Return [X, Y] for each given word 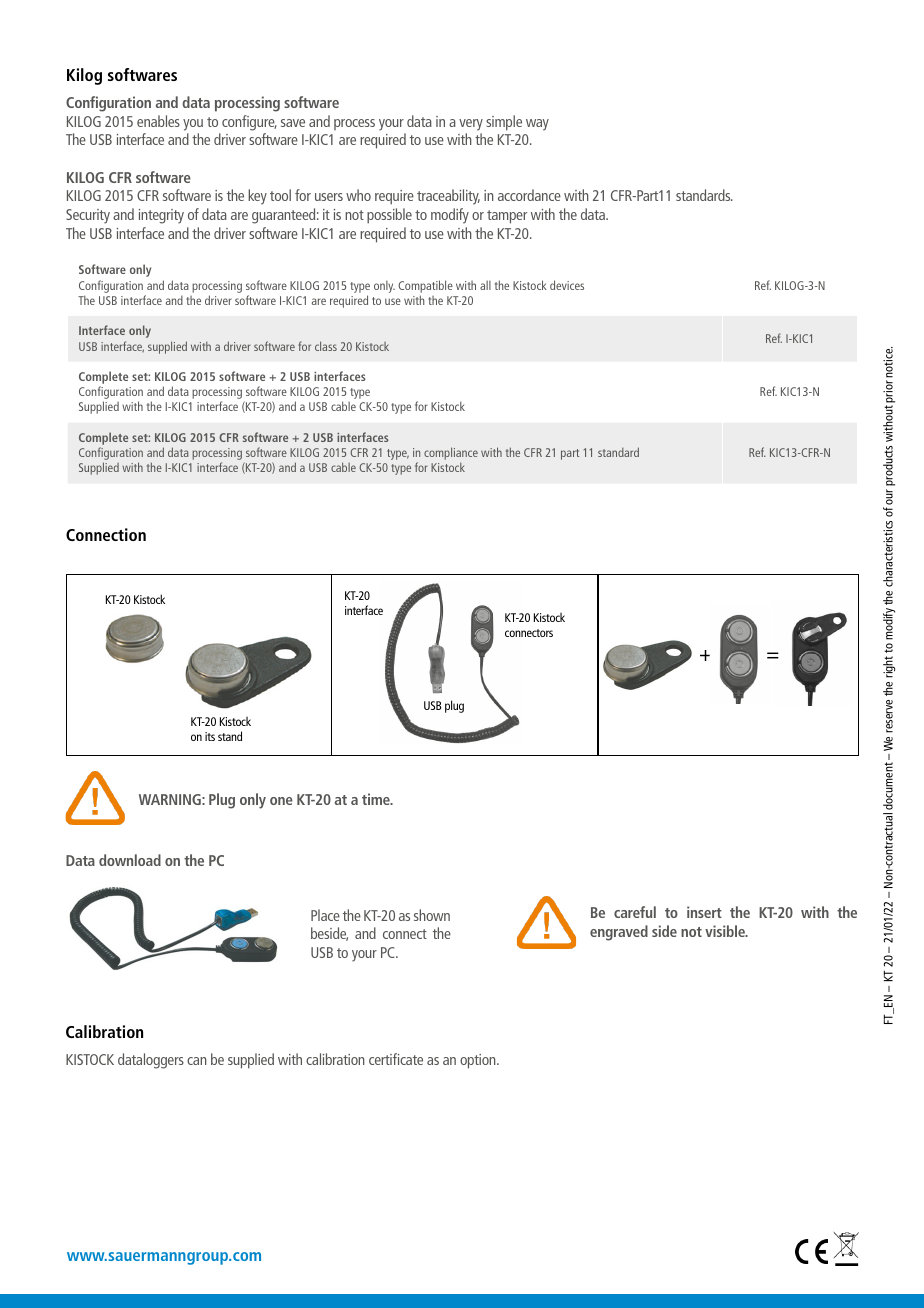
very [471, 125]
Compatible [425, 286]
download [130, 860]
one [281, 801]
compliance [451, 453]
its [210, 736]
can [196, 1061]
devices [567, 285]
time [377, 799]
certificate [396, 1059]
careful [635, 912]
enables [158, 121]
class [326, 346]
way [537, 125]
